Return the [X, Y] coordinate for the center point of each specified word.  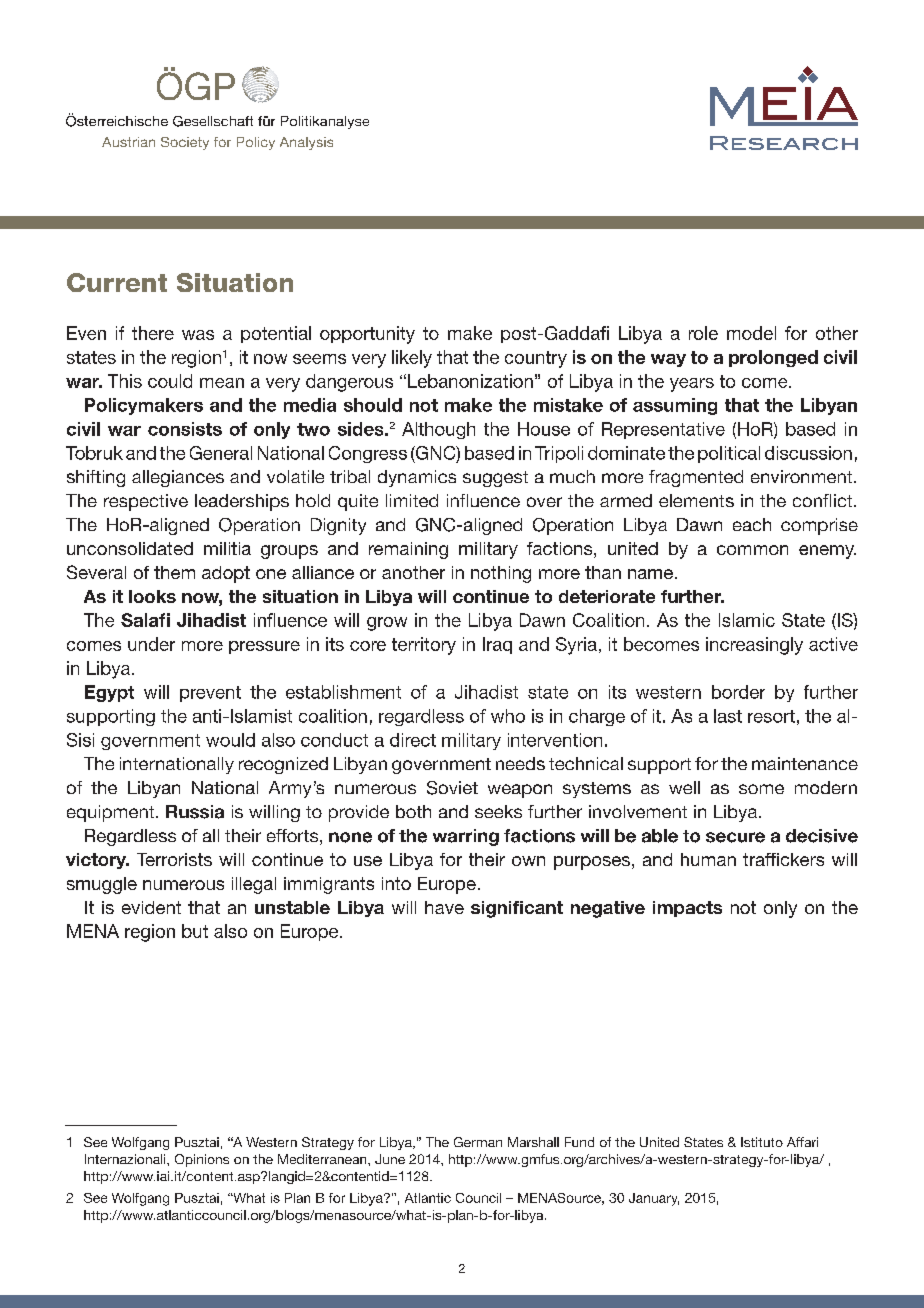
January [654, 1199]
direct [413, 740]
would [230, 740]
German [478, 1142]
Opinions [202, 1160]
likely [412, 359]
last [728, 716]
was [198, 335]
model [751, 333]
